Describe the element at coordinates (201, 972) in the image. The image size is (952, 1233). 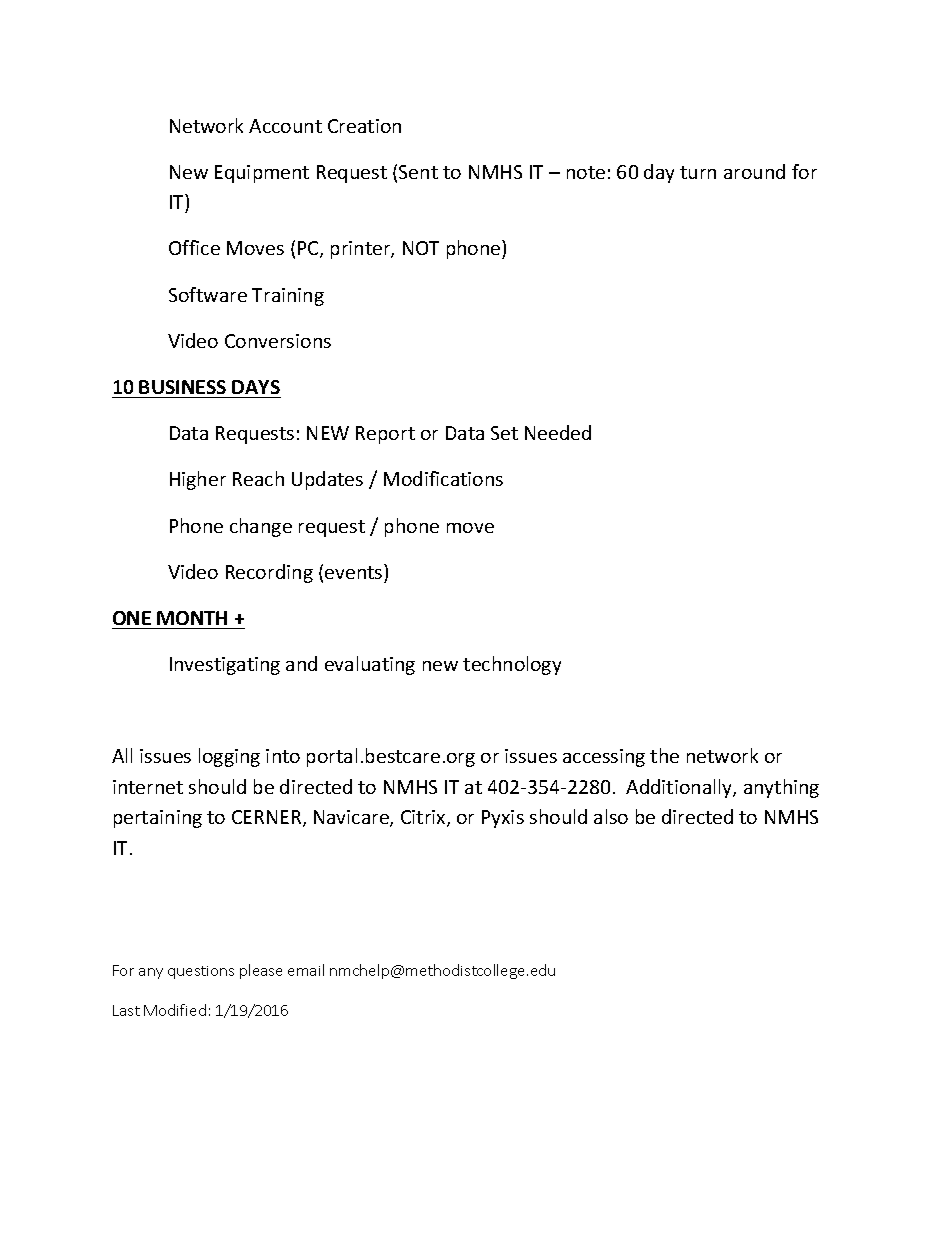
I see `questions` at that location.
